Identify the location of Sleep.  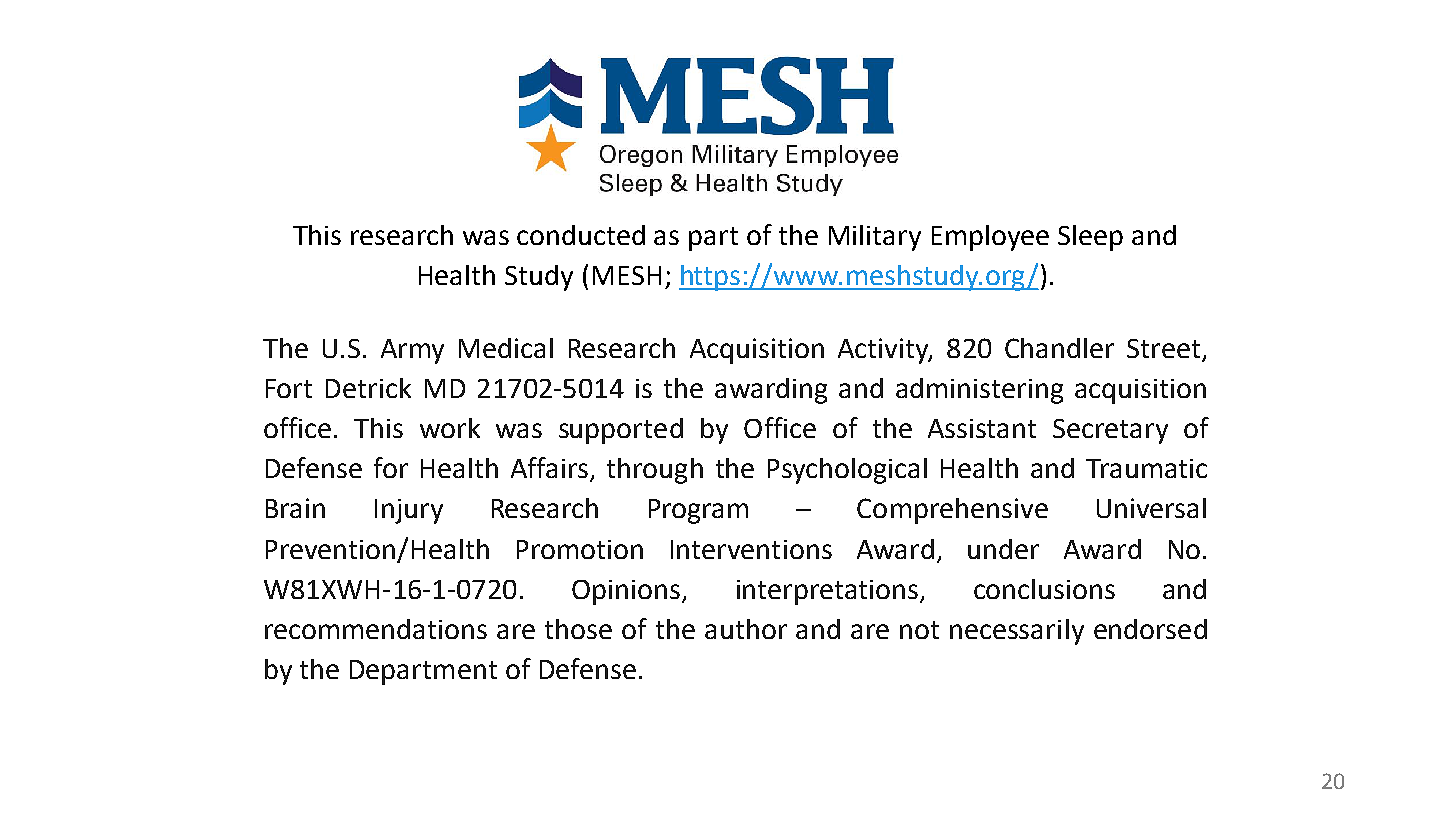
(1090, 238).
